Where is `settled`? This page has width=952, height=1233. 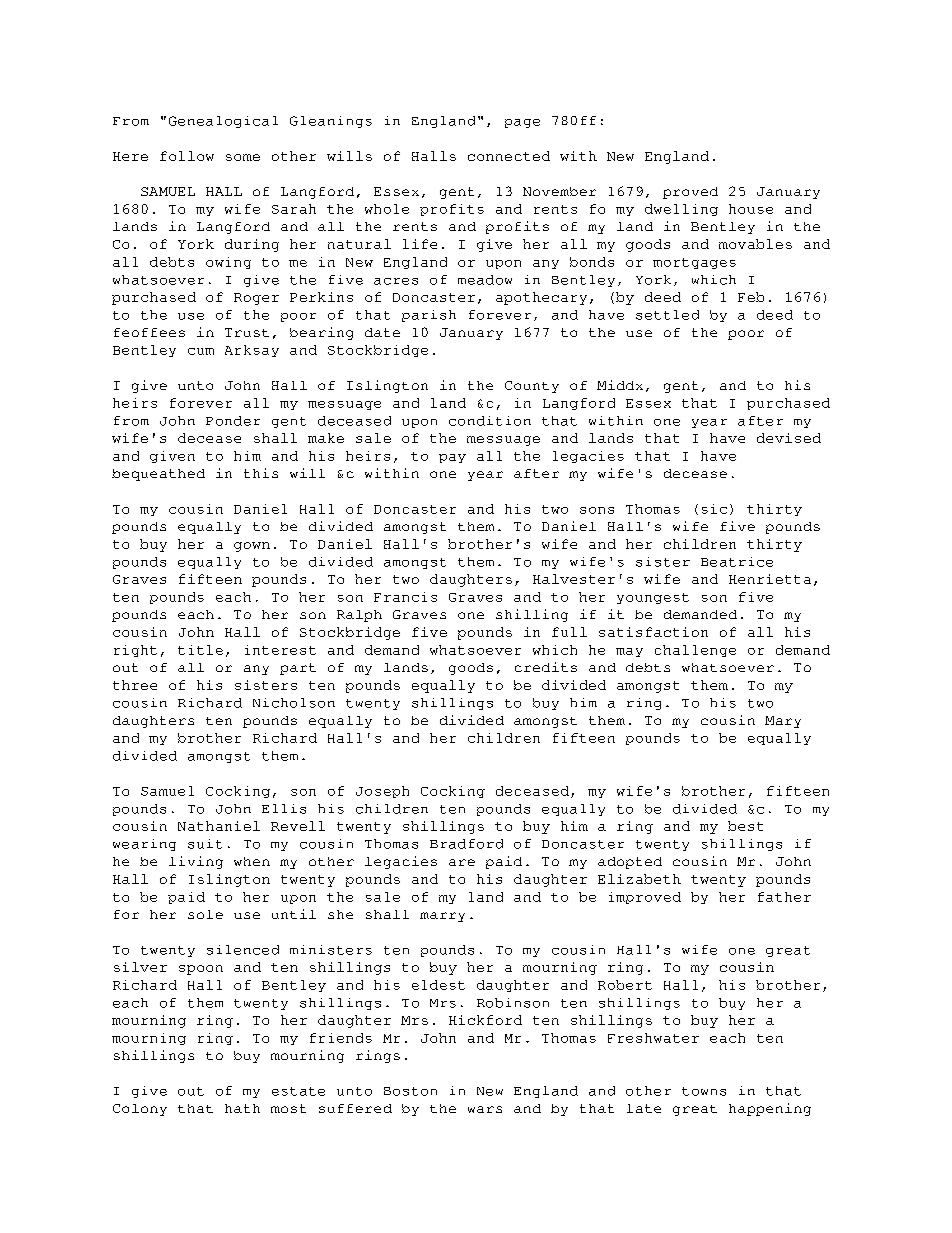 settled is located at coordinates (667, 315).
